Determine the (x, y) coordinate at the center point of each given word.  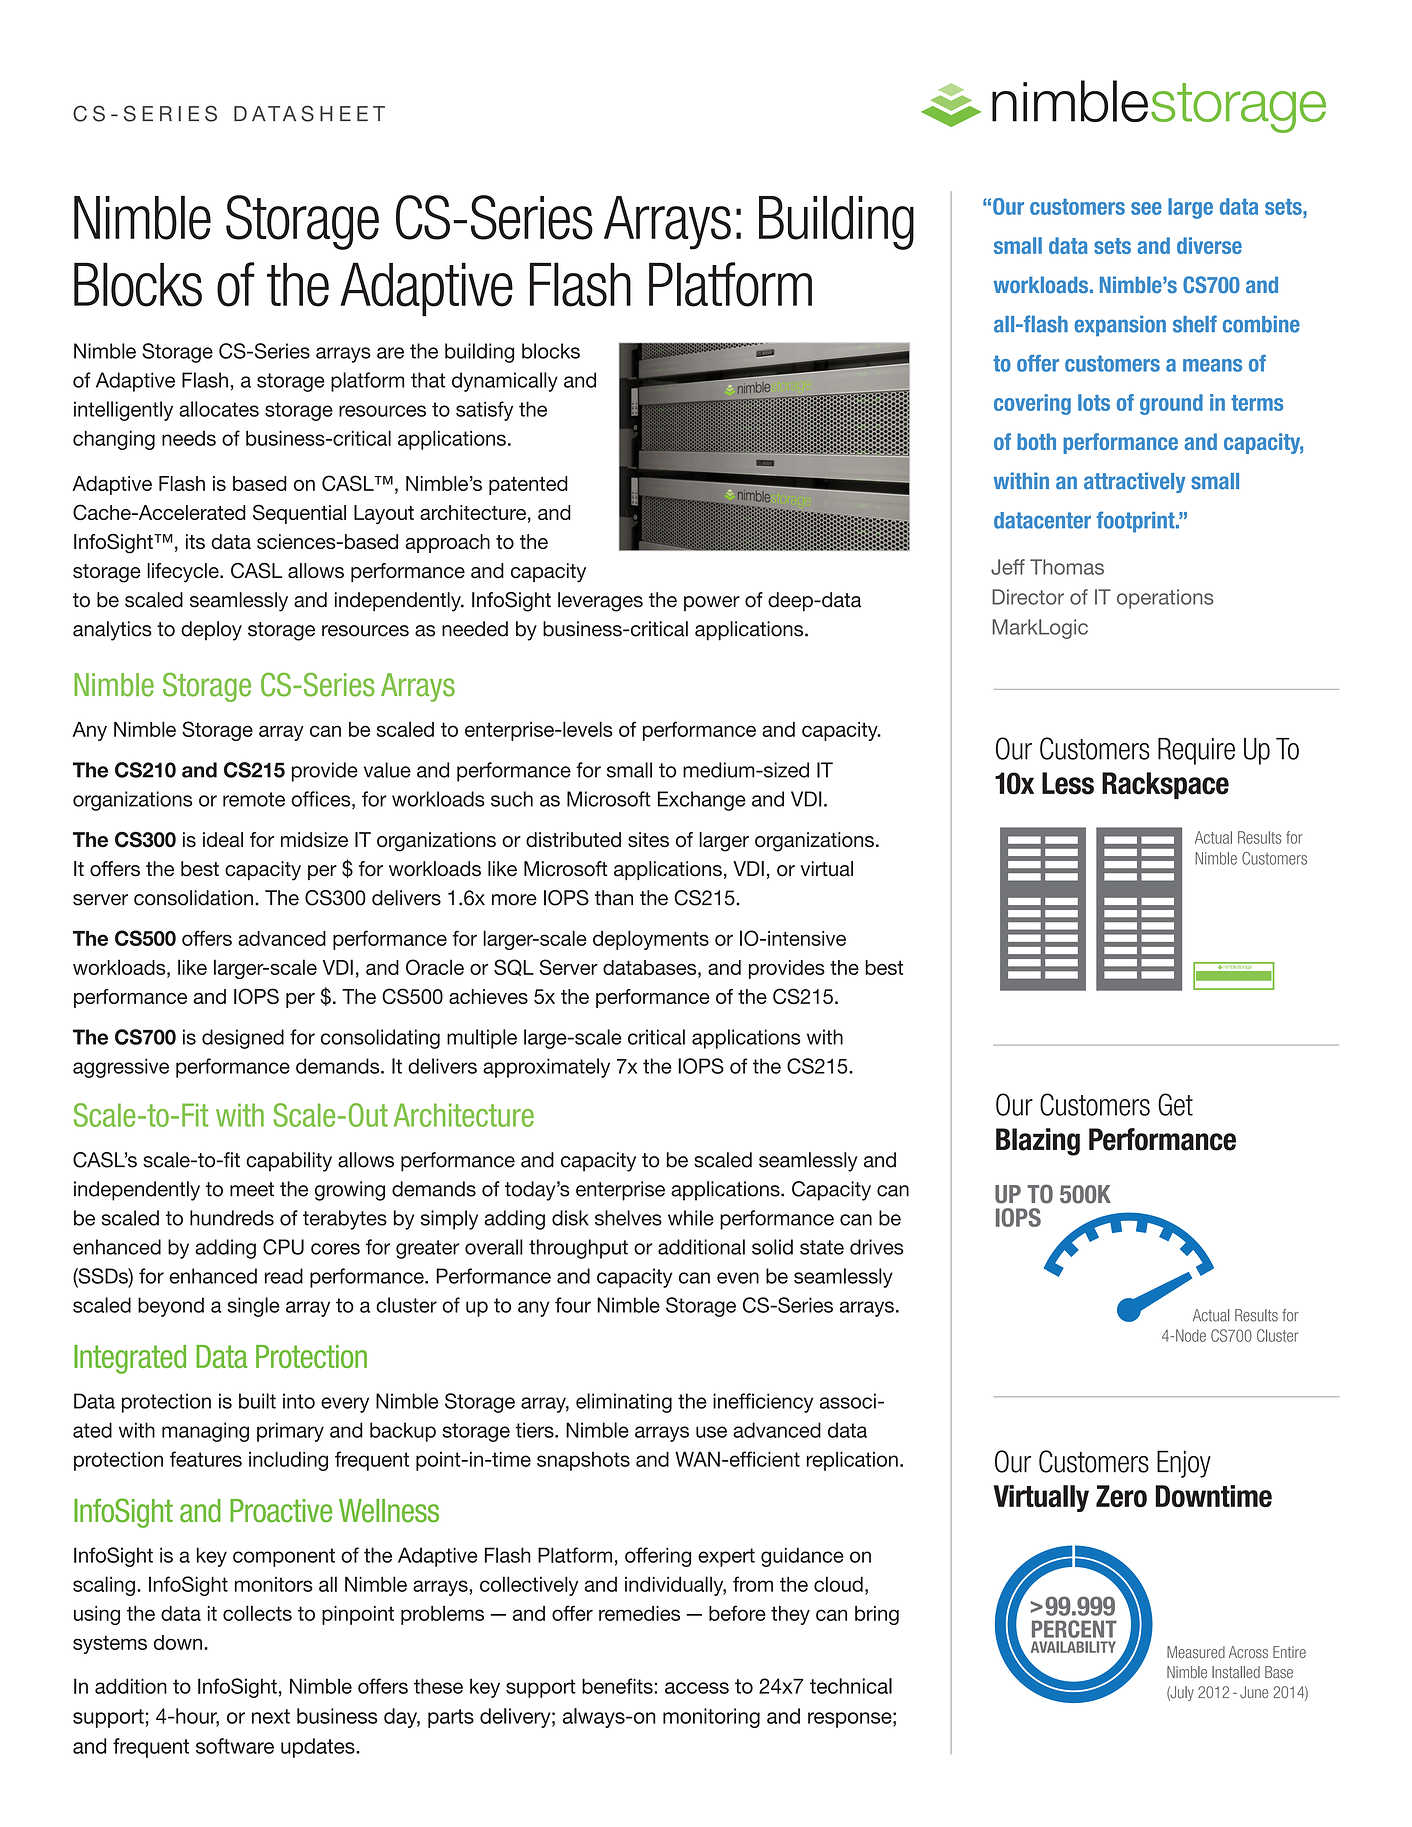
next (271, 1716)
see (1146, 208)
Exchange (702, 801)
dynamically (505, 382)
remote (254, 799)
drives (877, 1247)
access (697, 1688)
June (1254, 1692)
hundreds (232, 1218)
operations (1165, 599)
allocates (219, 409)
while (691, 1218)
